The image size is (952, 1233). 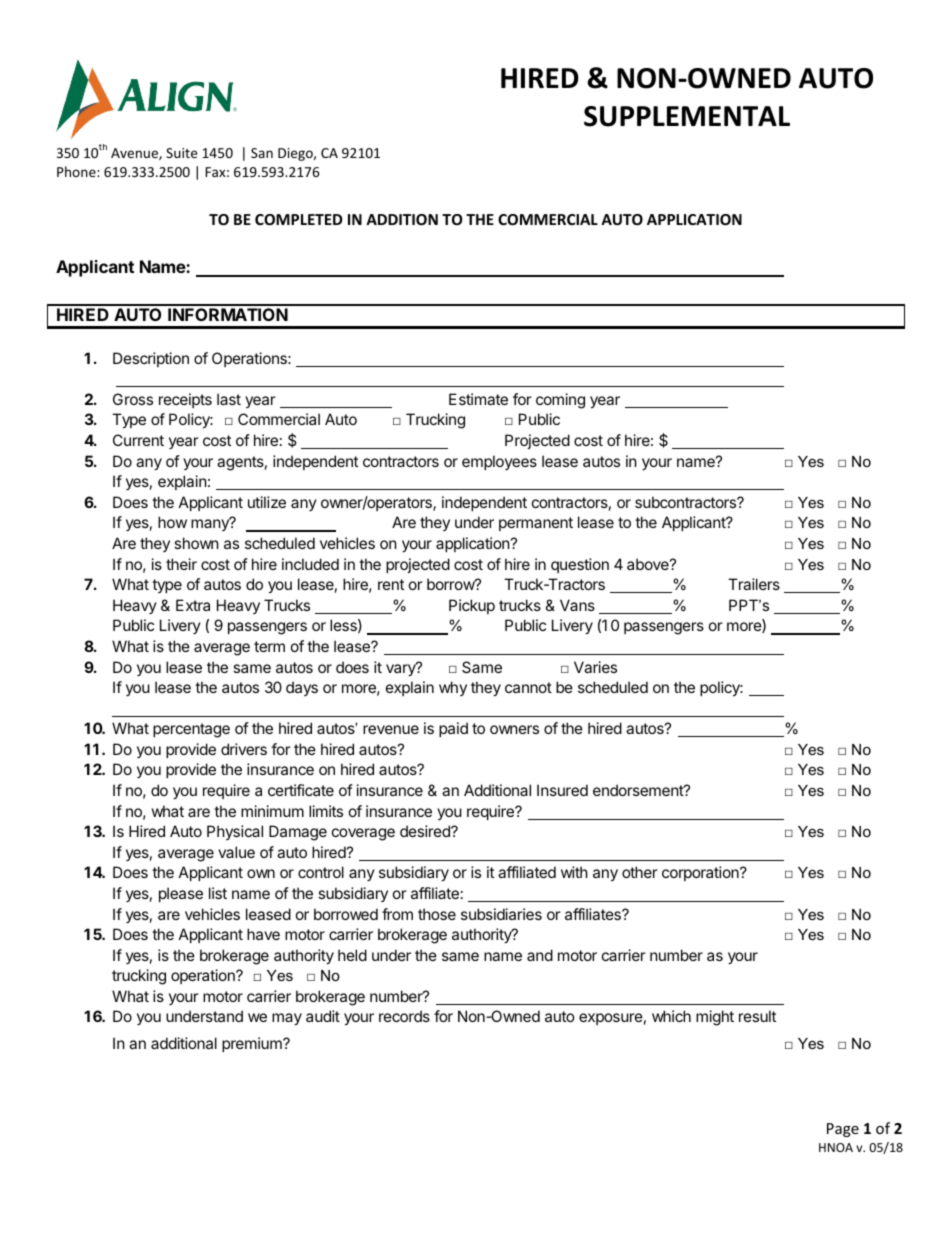 I want to click on Suite, so click(x=181, y=153).
